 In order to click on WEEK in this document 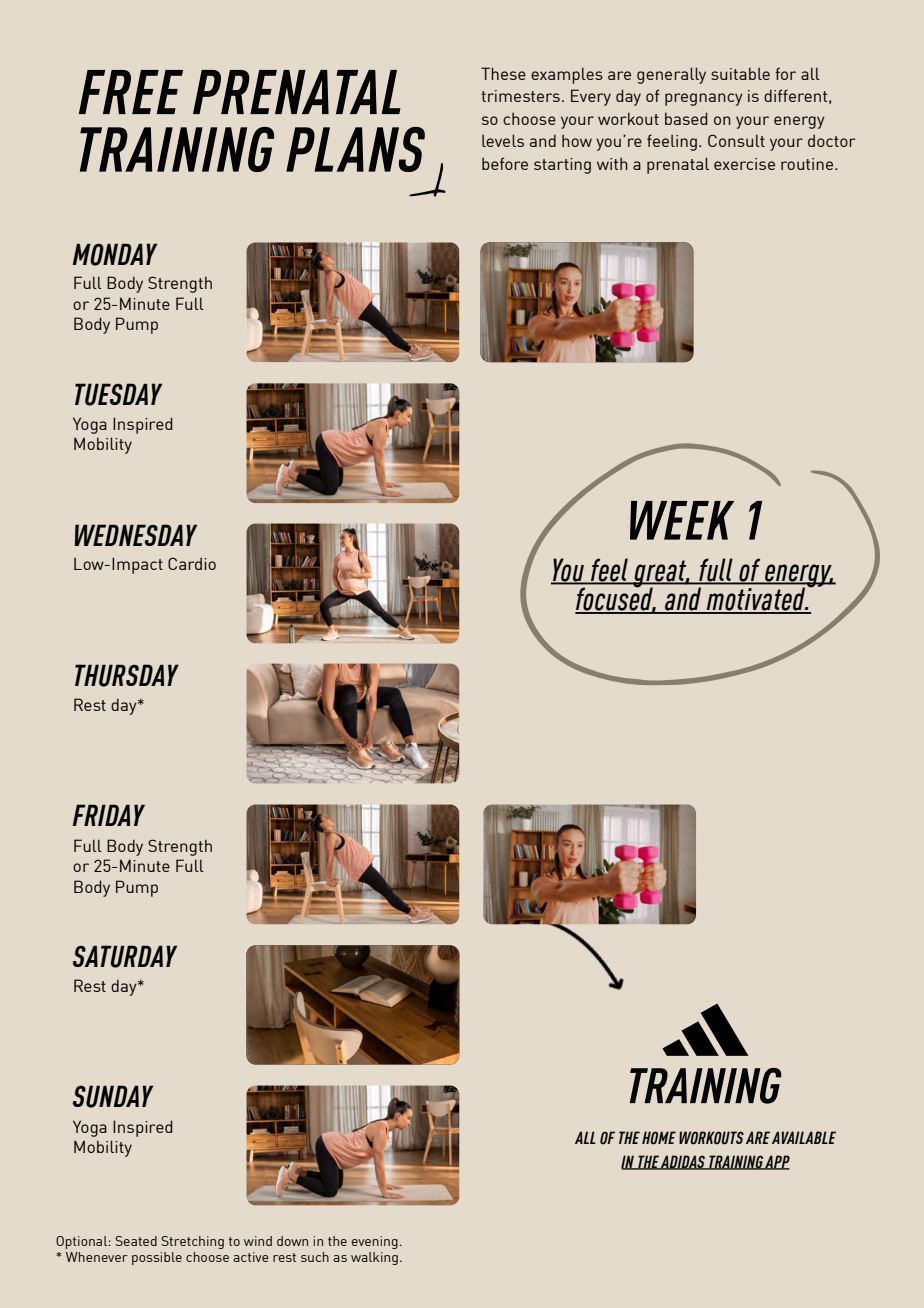, I will do `click(682, 520)`.
